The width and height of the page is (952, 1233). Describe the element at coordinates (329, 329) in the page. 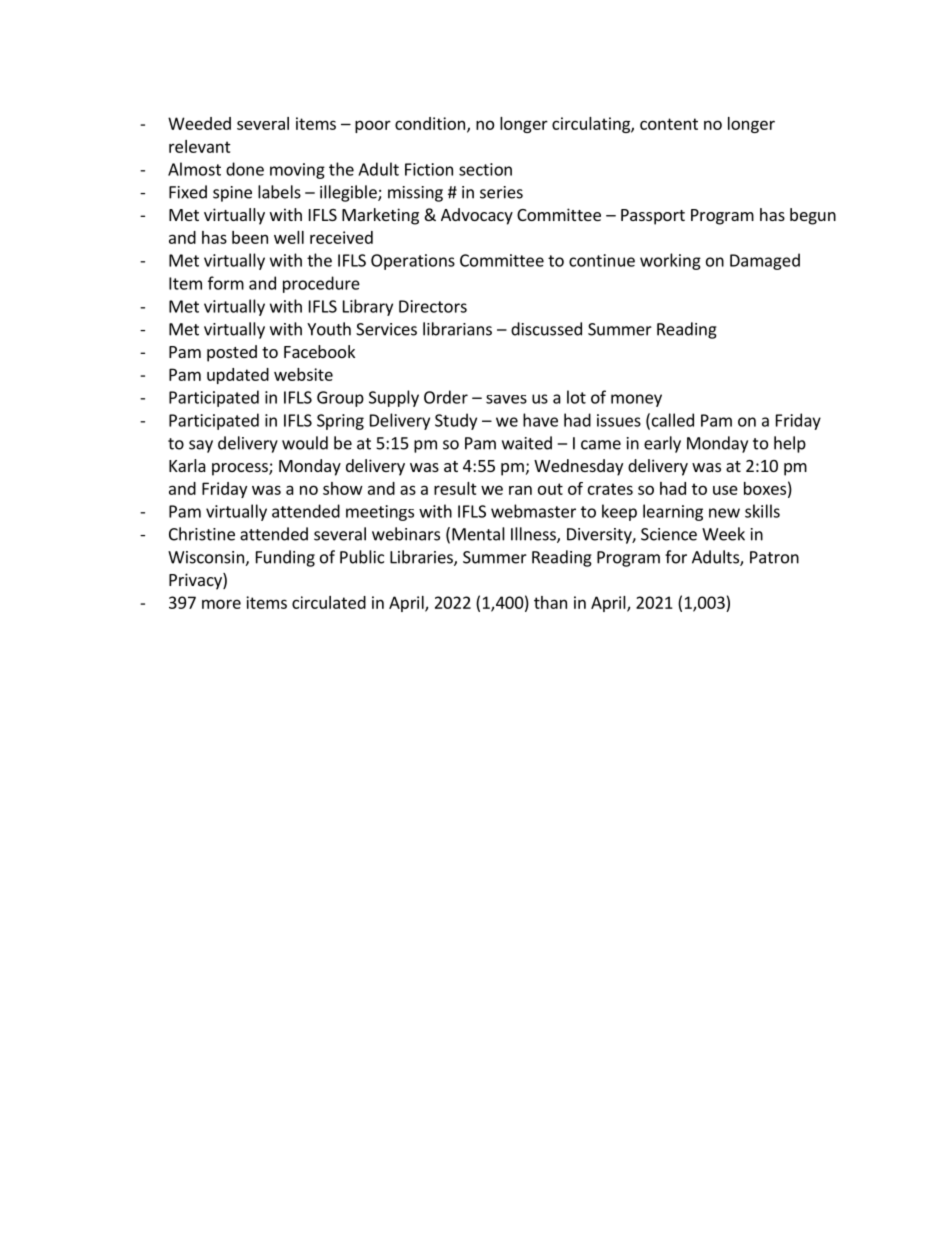

I see `Youth` at that location.
